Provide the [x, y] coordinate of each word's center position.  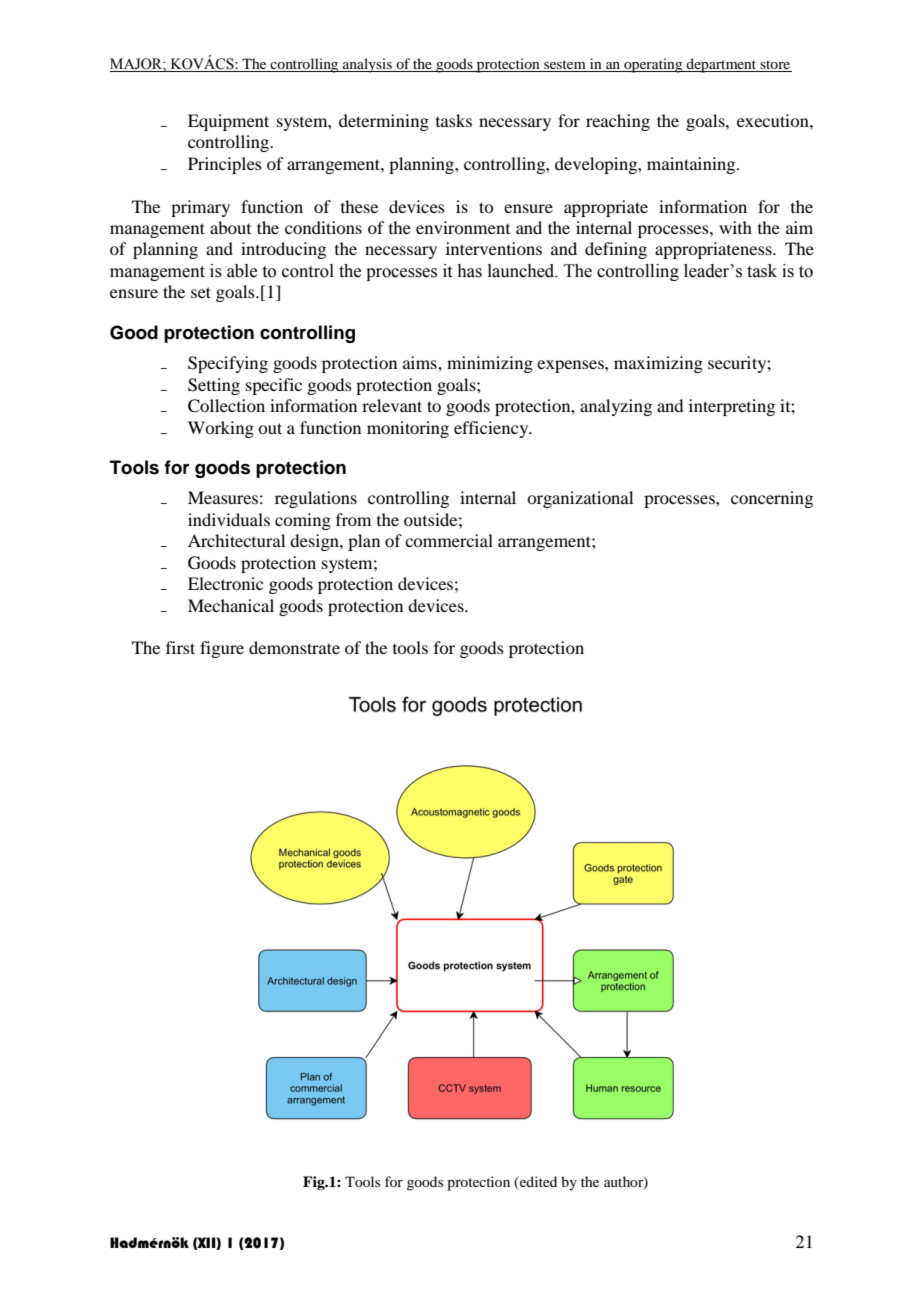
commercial [449, 540]
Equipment [228, 122]
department [722, 65]
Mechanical [231, 605]
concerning [772, 499]
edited [538, 1181]
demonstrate [294, 647]
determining [384, 122]
